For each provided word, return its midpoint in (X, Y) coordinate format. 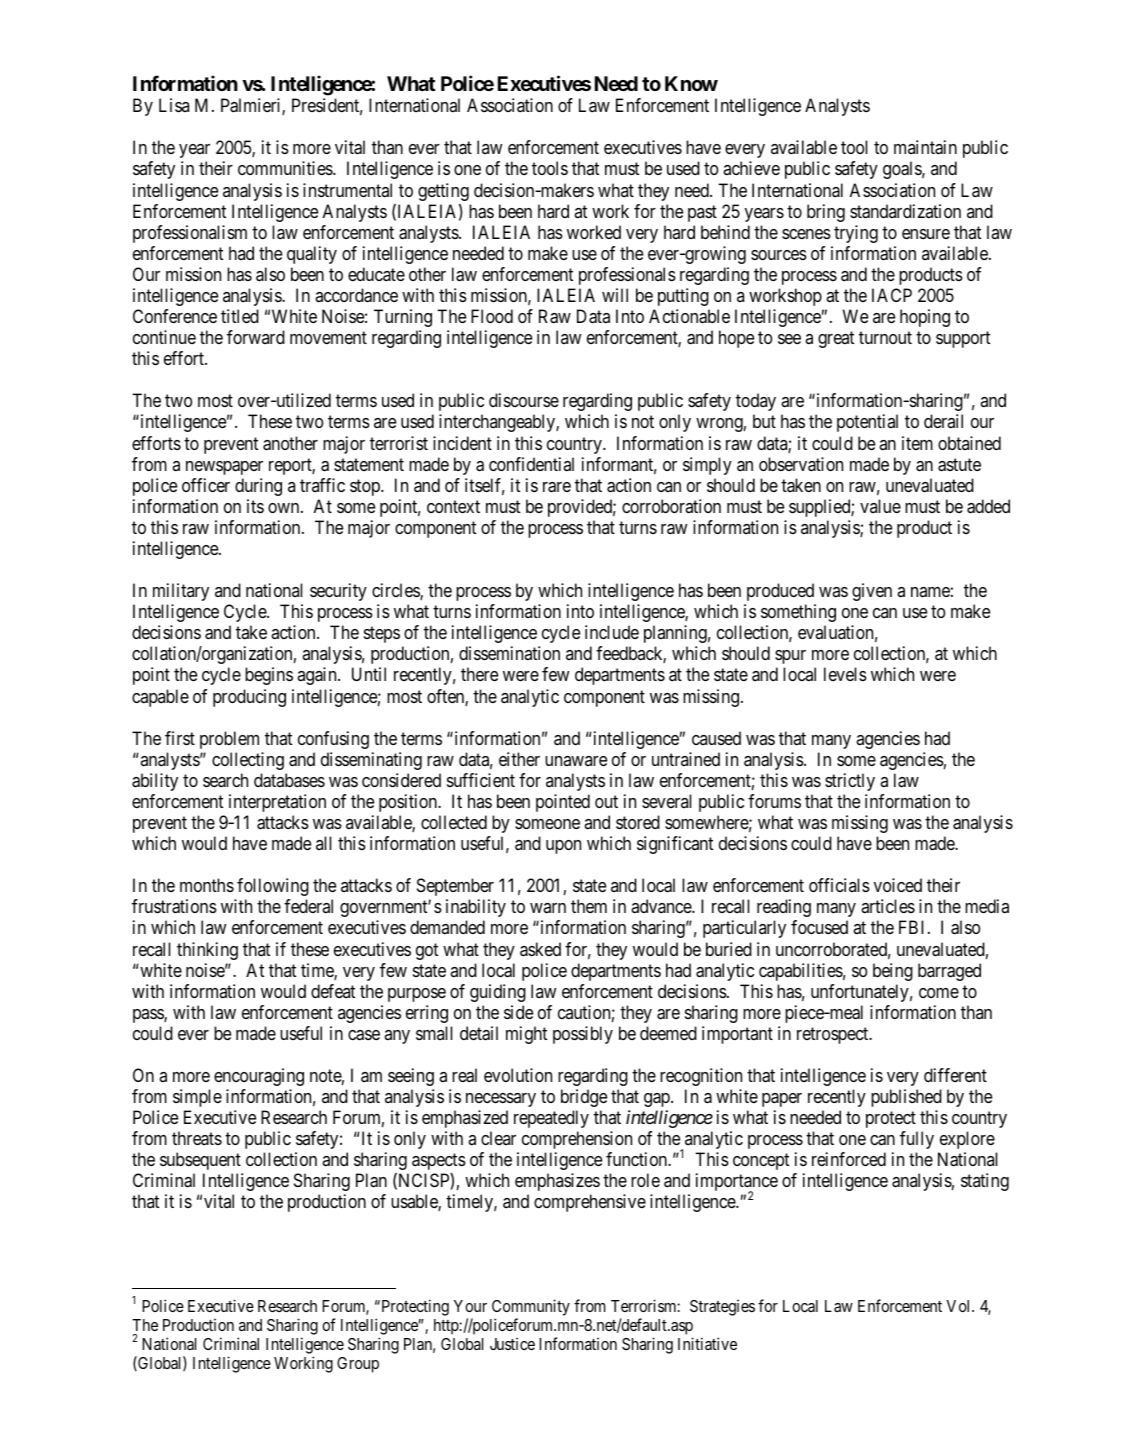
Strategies (722, 1308)
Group (358, 1365)
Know (691, 83)
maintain (925, 147)
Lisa (174, 105)
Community (531, 1307)
